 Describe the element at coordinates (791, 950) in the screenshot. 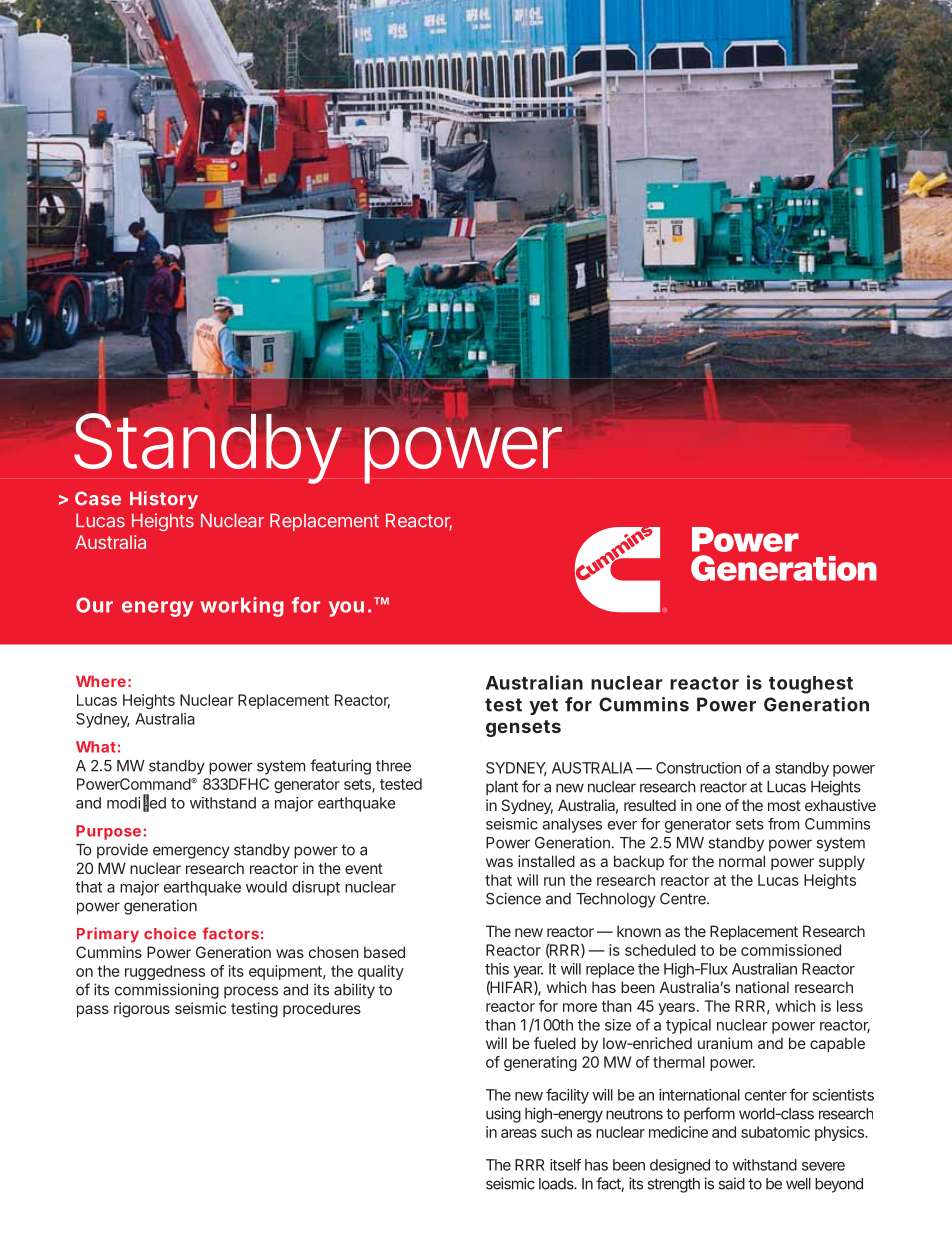

I see `commissioned` at that location.
